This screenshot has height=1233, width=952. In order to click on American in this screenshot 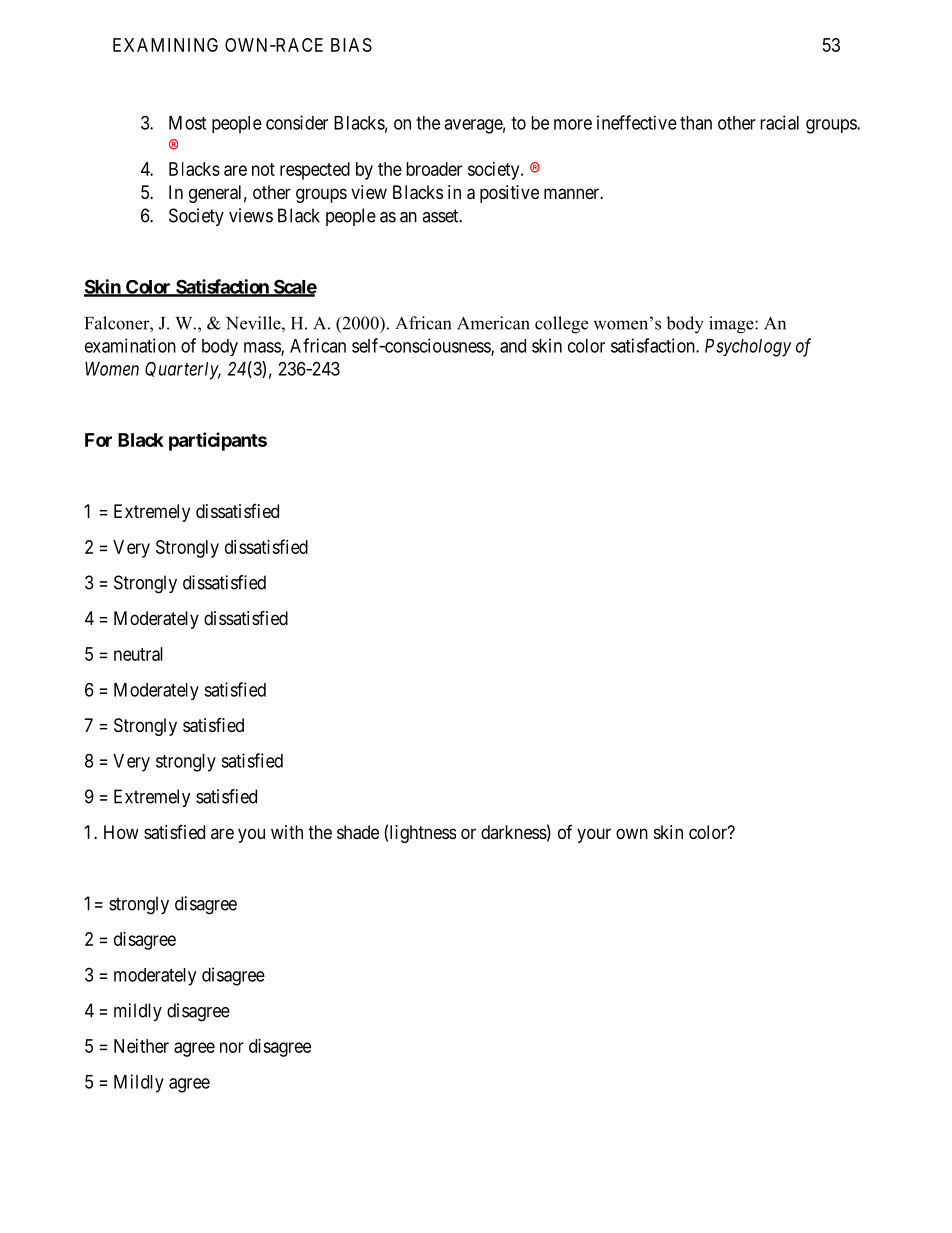, I will do `click(493, 323)`.
